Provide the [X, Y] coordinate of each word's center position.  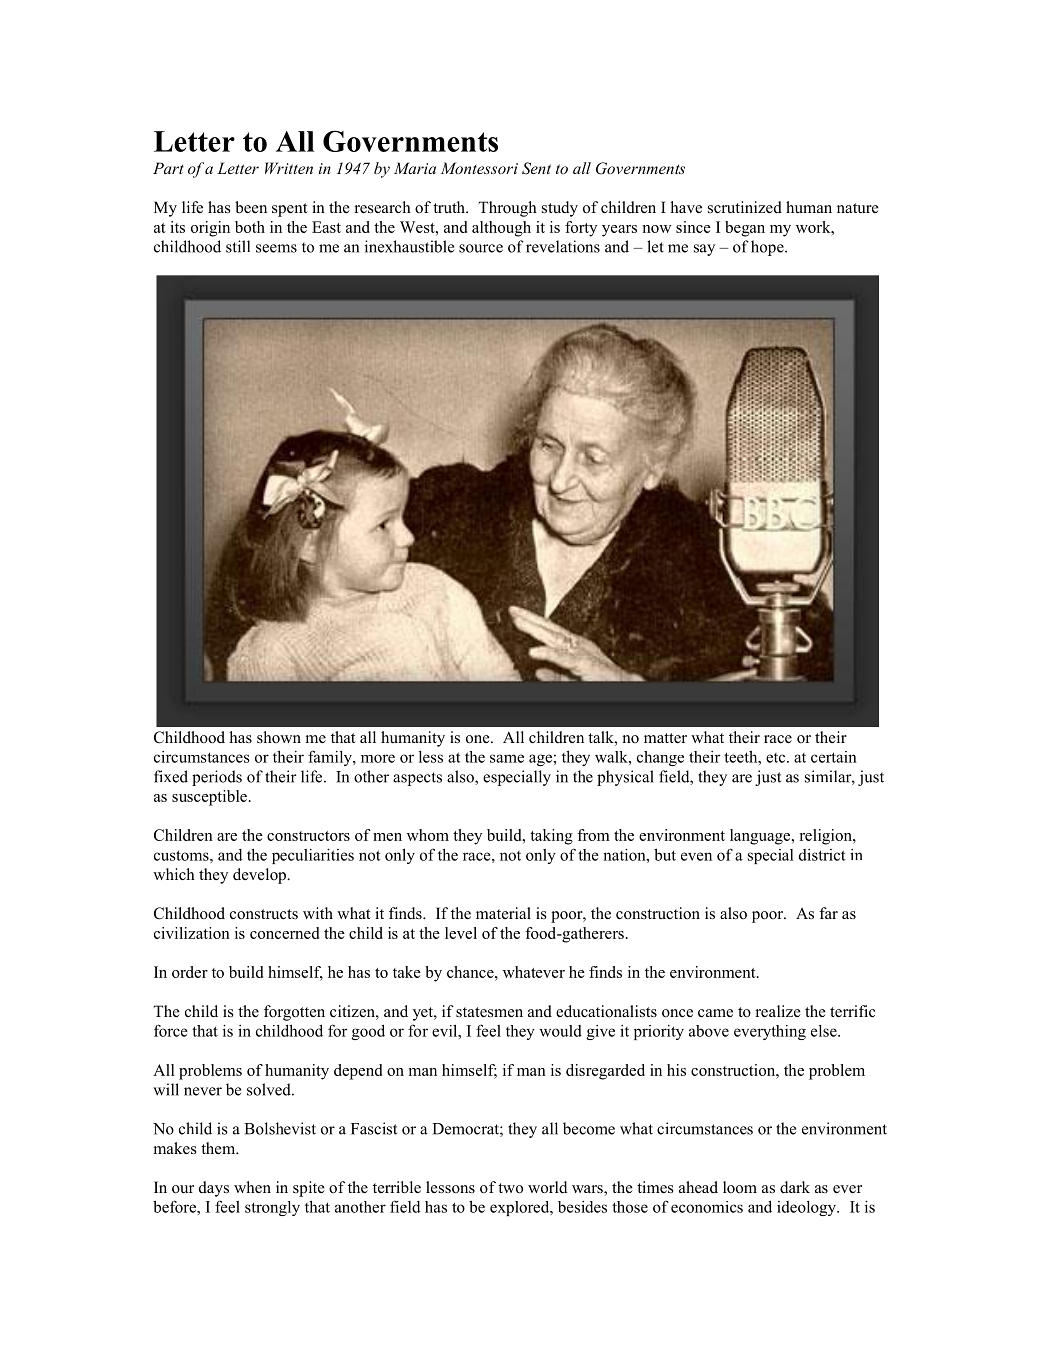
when [252, 1187]
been [251, 207]
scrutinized [745, 207]
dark [795, 1187]
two [510, 1188]
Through [507, 209]
